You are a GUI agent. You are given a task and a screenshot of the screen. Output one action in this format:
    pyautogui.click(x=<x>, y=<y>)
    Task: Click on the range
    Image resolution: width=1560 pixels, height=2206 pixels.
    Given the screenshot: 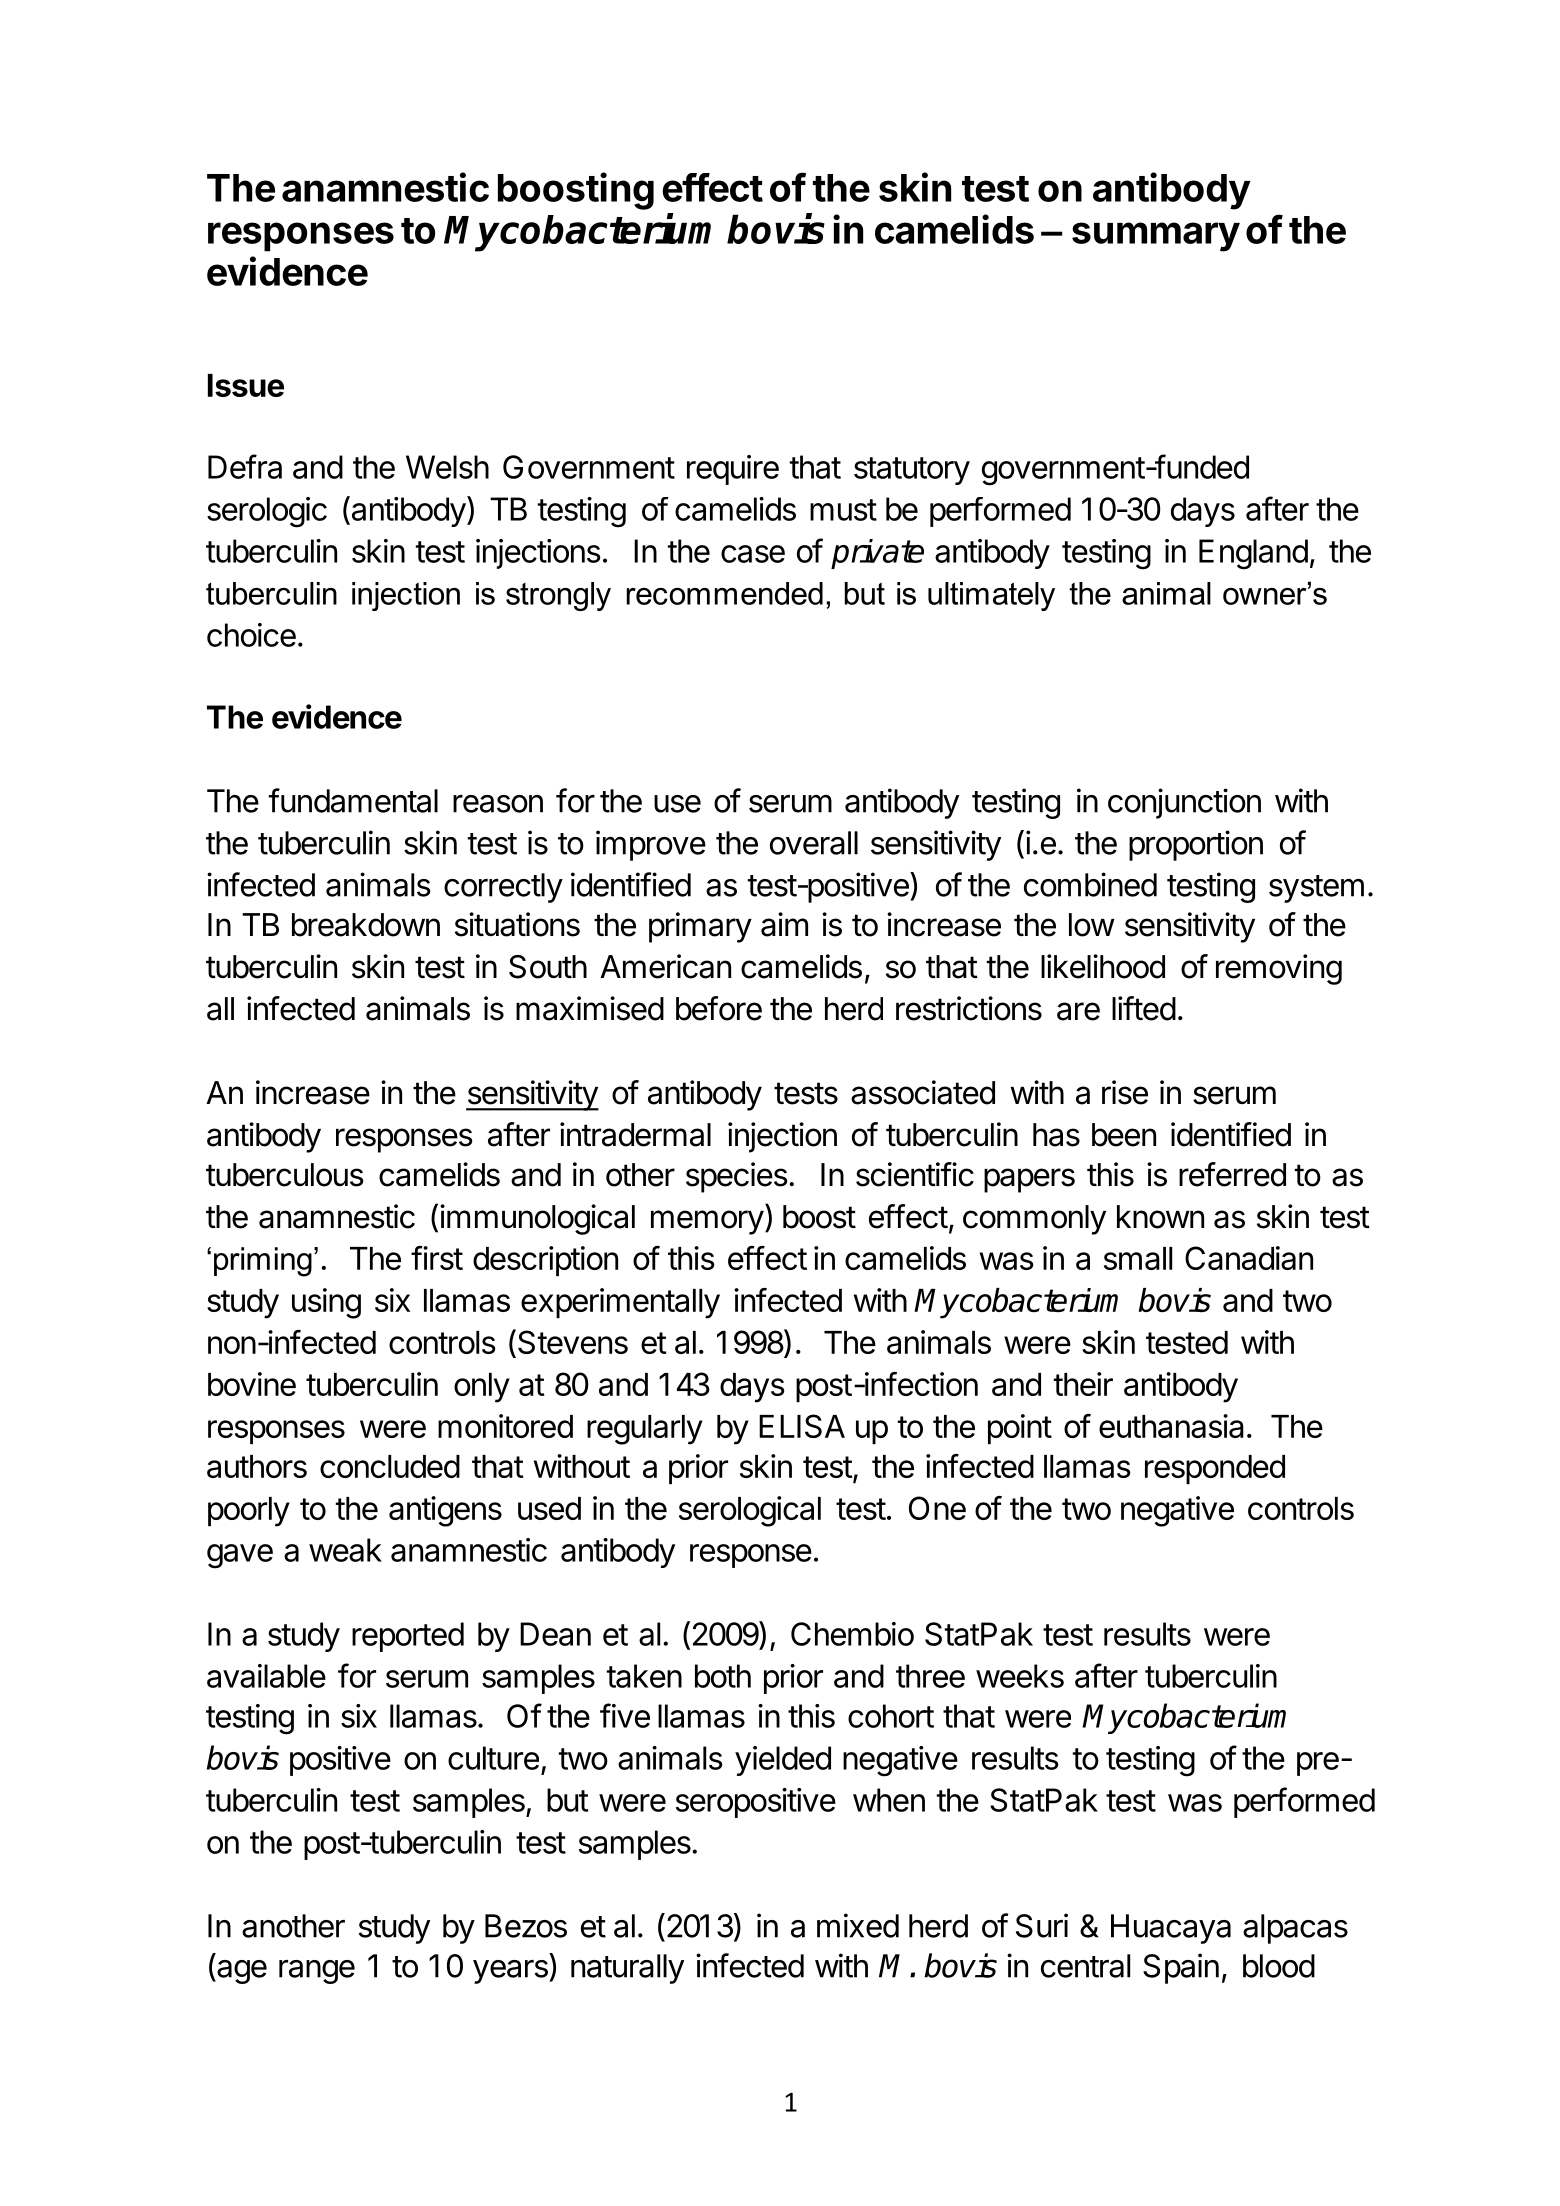 What is the action you would take?
    pyautogui.click(x=317, y=1972)
